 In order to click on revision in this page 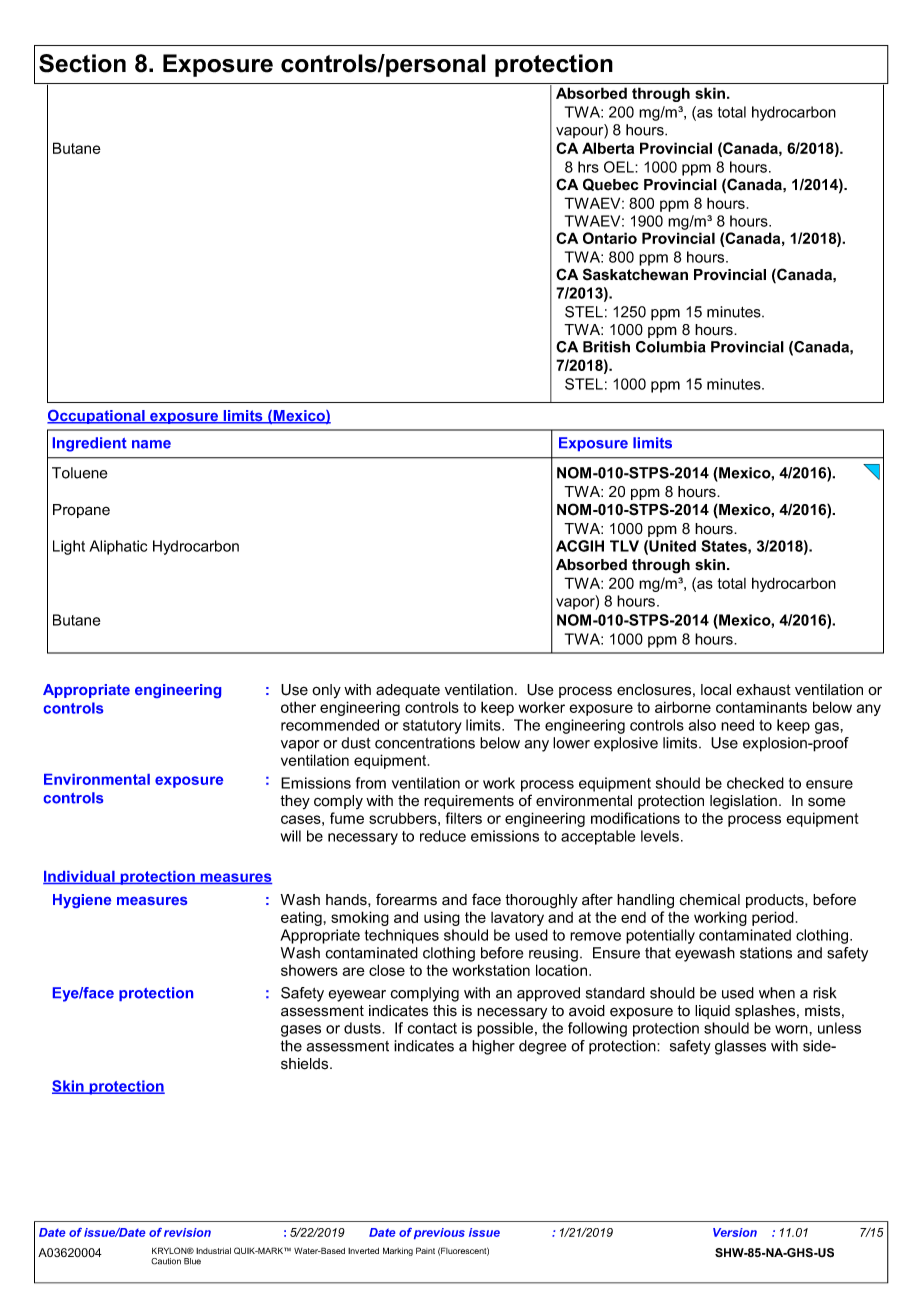, I will do `click(187, 1232)`.
